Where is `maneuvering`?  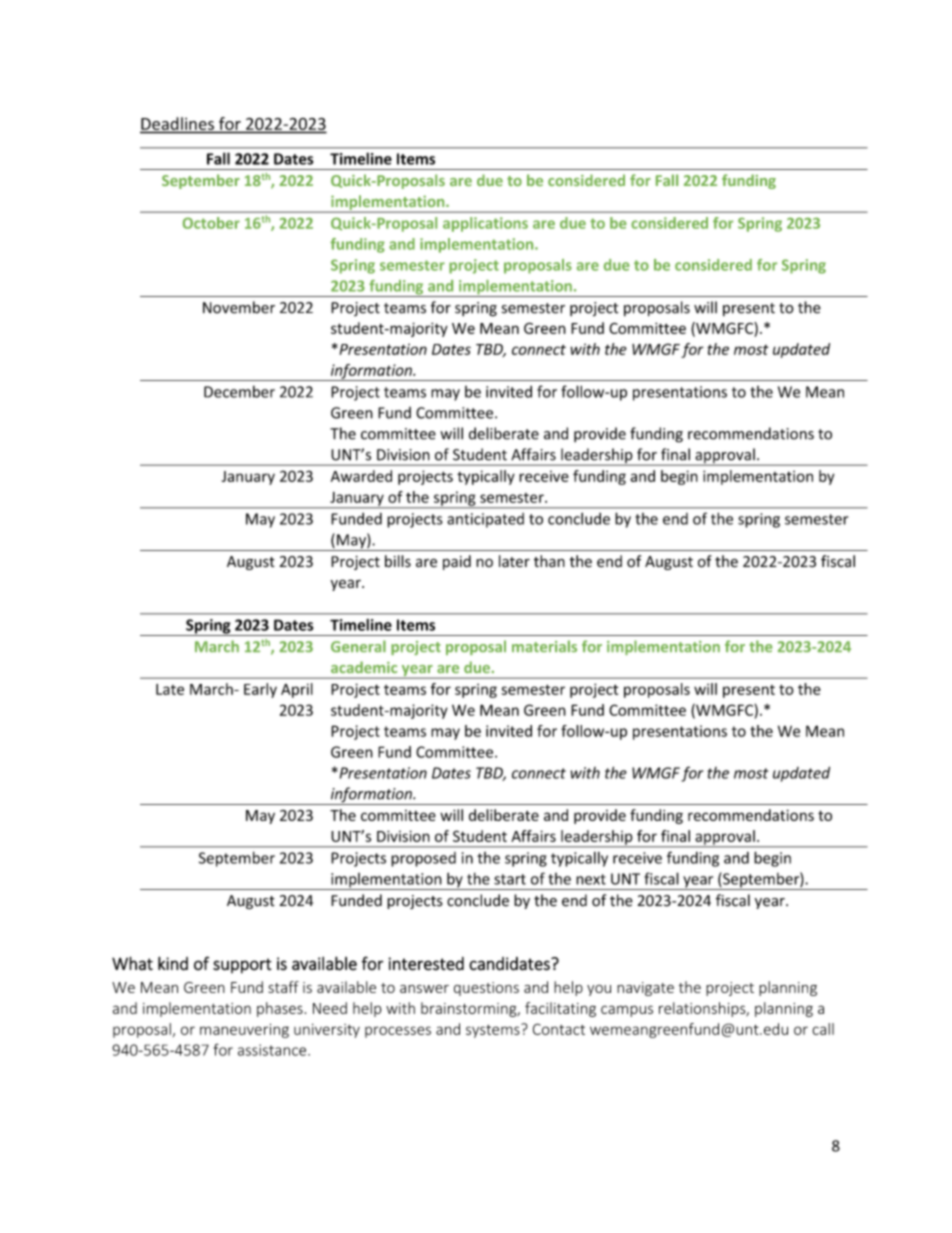 maneuvering is located at coordinates (244, 1030).
